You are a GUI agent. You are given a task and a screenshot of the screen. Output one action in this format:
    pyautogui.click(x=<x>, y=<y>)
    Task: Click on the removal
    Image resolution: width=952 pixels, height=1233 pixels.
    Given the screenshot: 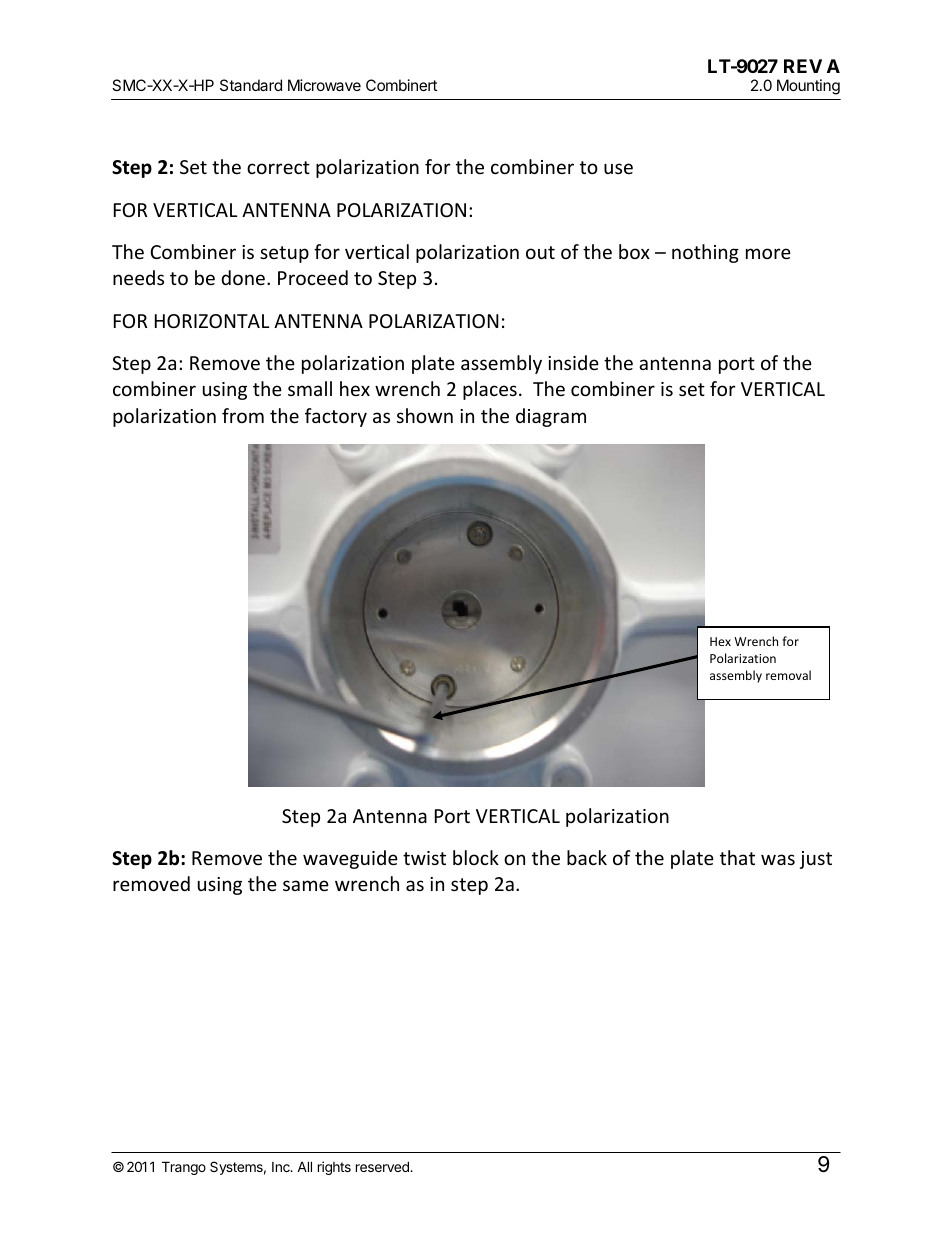 What is the action you would take?
    pyautogui.click(x=788, y=675)
